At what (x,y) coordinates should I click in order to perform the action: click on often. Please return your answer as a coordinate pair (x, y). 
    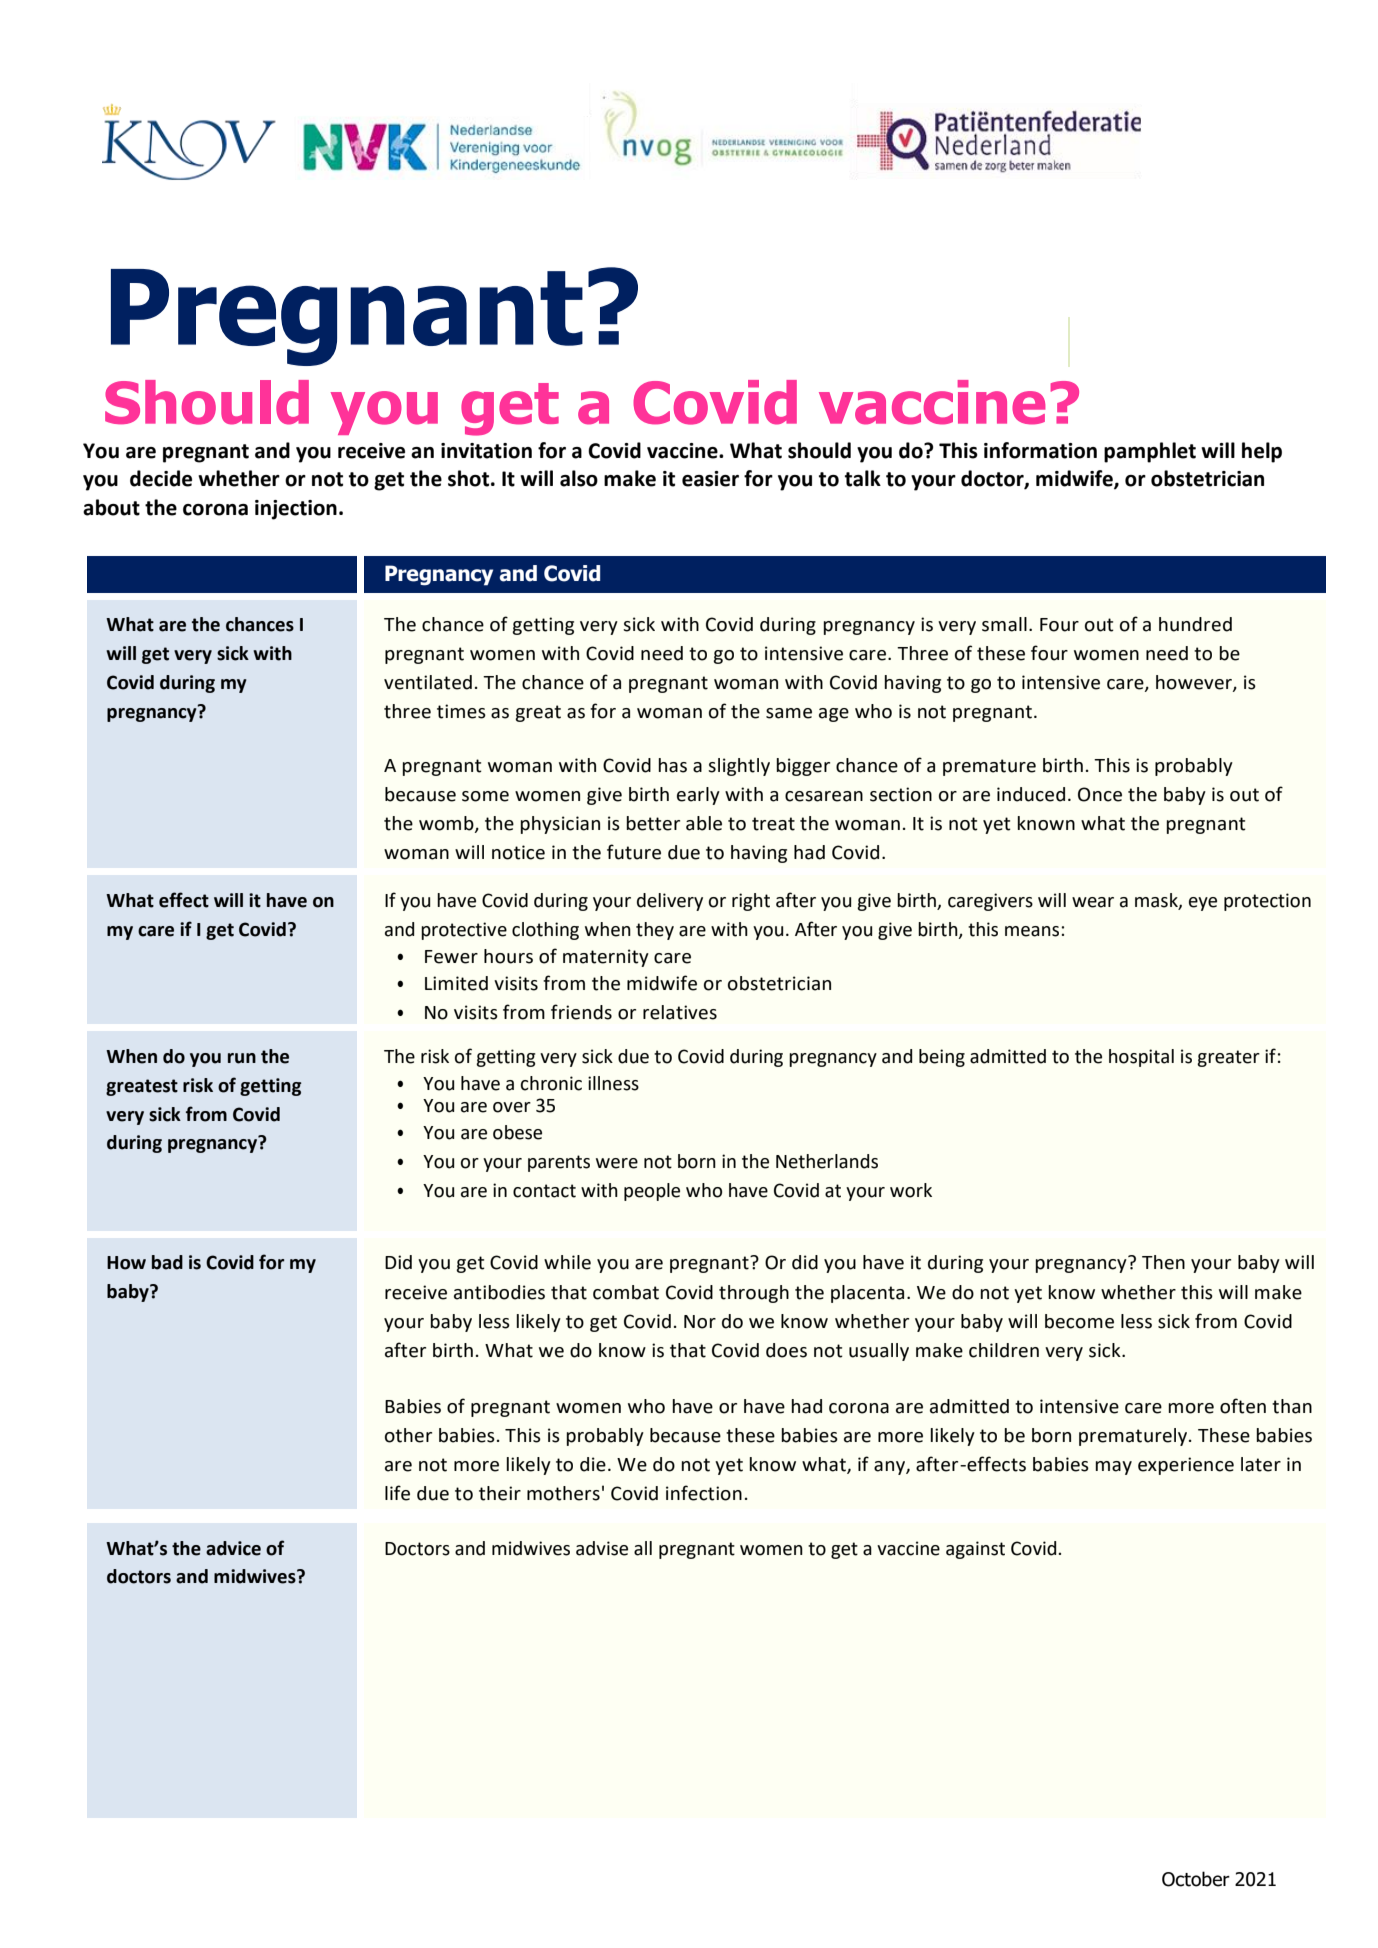
    Looking at the image, I should click on (1243, 1406).
